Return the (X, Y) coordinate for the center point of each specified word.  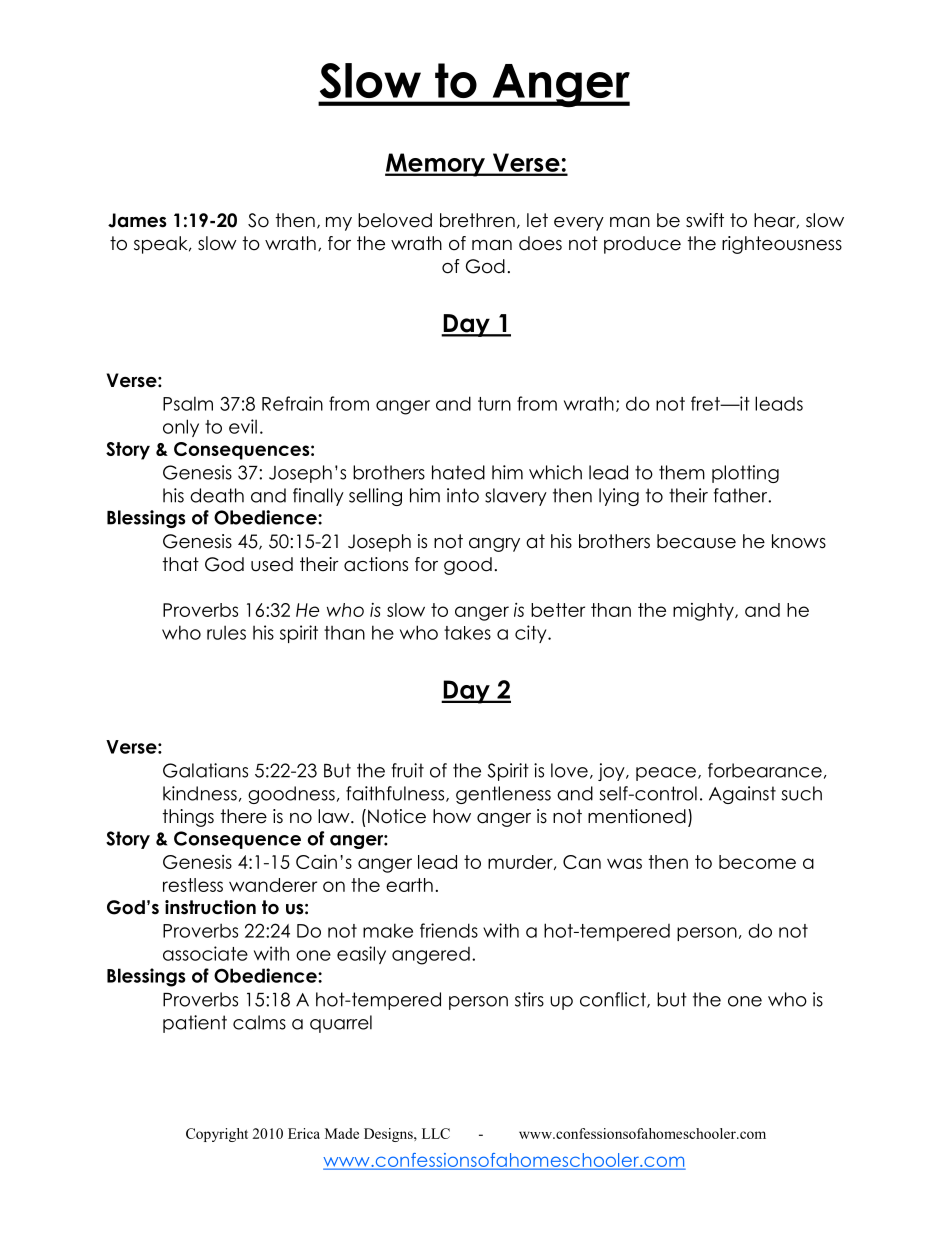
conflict (614, 1000)
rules (226, 632)
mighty (704, 612)
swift (705, 220)
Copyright (217, 1135)
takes (467, 633)
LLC (436, 1133)
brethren (477, 220)
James (137, 220)
